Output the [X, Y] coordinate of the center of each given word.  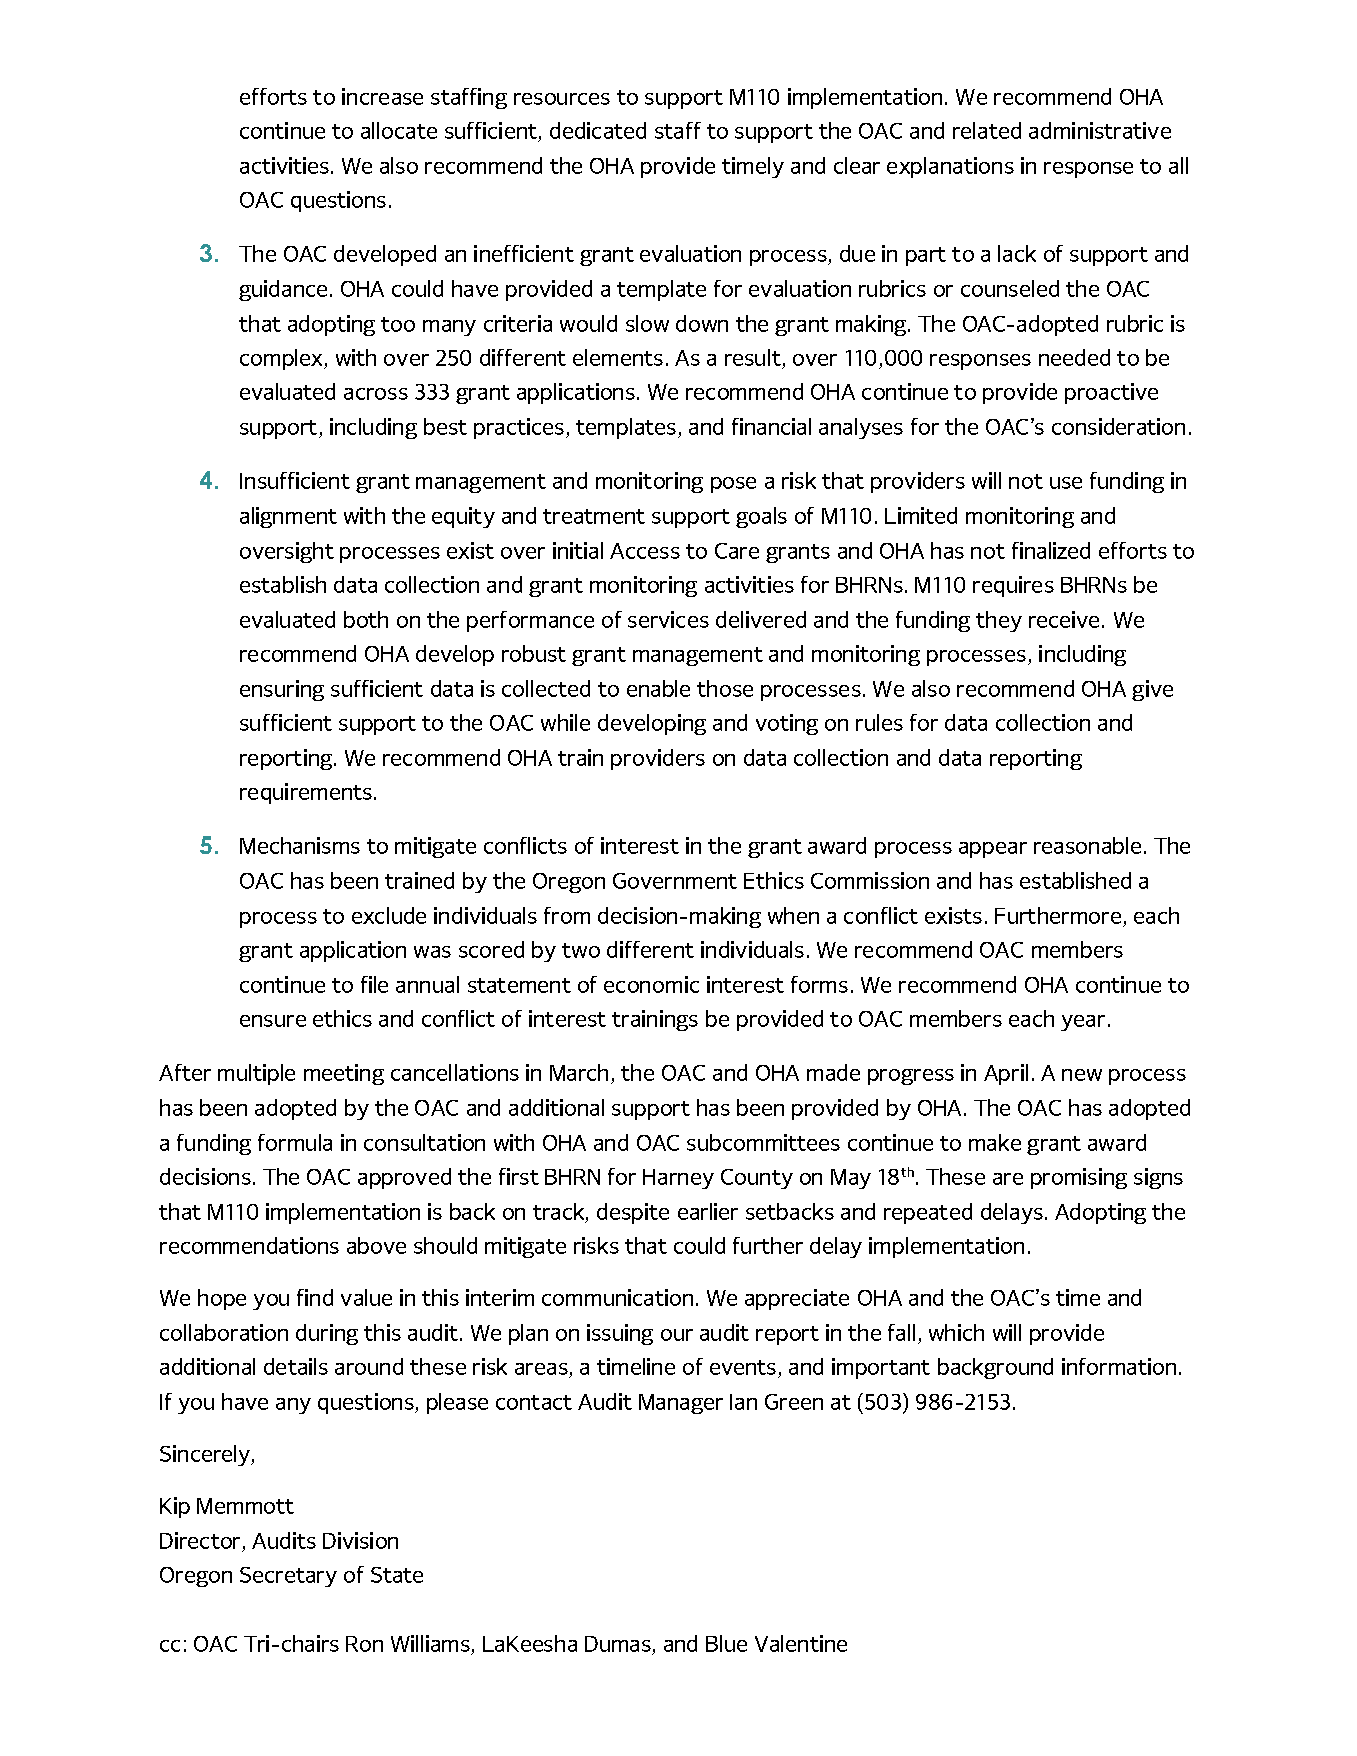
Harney [678, 1179]
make [995, 1142]
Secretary [288, 1577]
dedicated [598, 130]
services [668, 619]
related [987, 130]
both [366, 619]
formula [295, 1142]
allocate [399, 130]
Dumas [619, 1645]
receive [1064, 619]
